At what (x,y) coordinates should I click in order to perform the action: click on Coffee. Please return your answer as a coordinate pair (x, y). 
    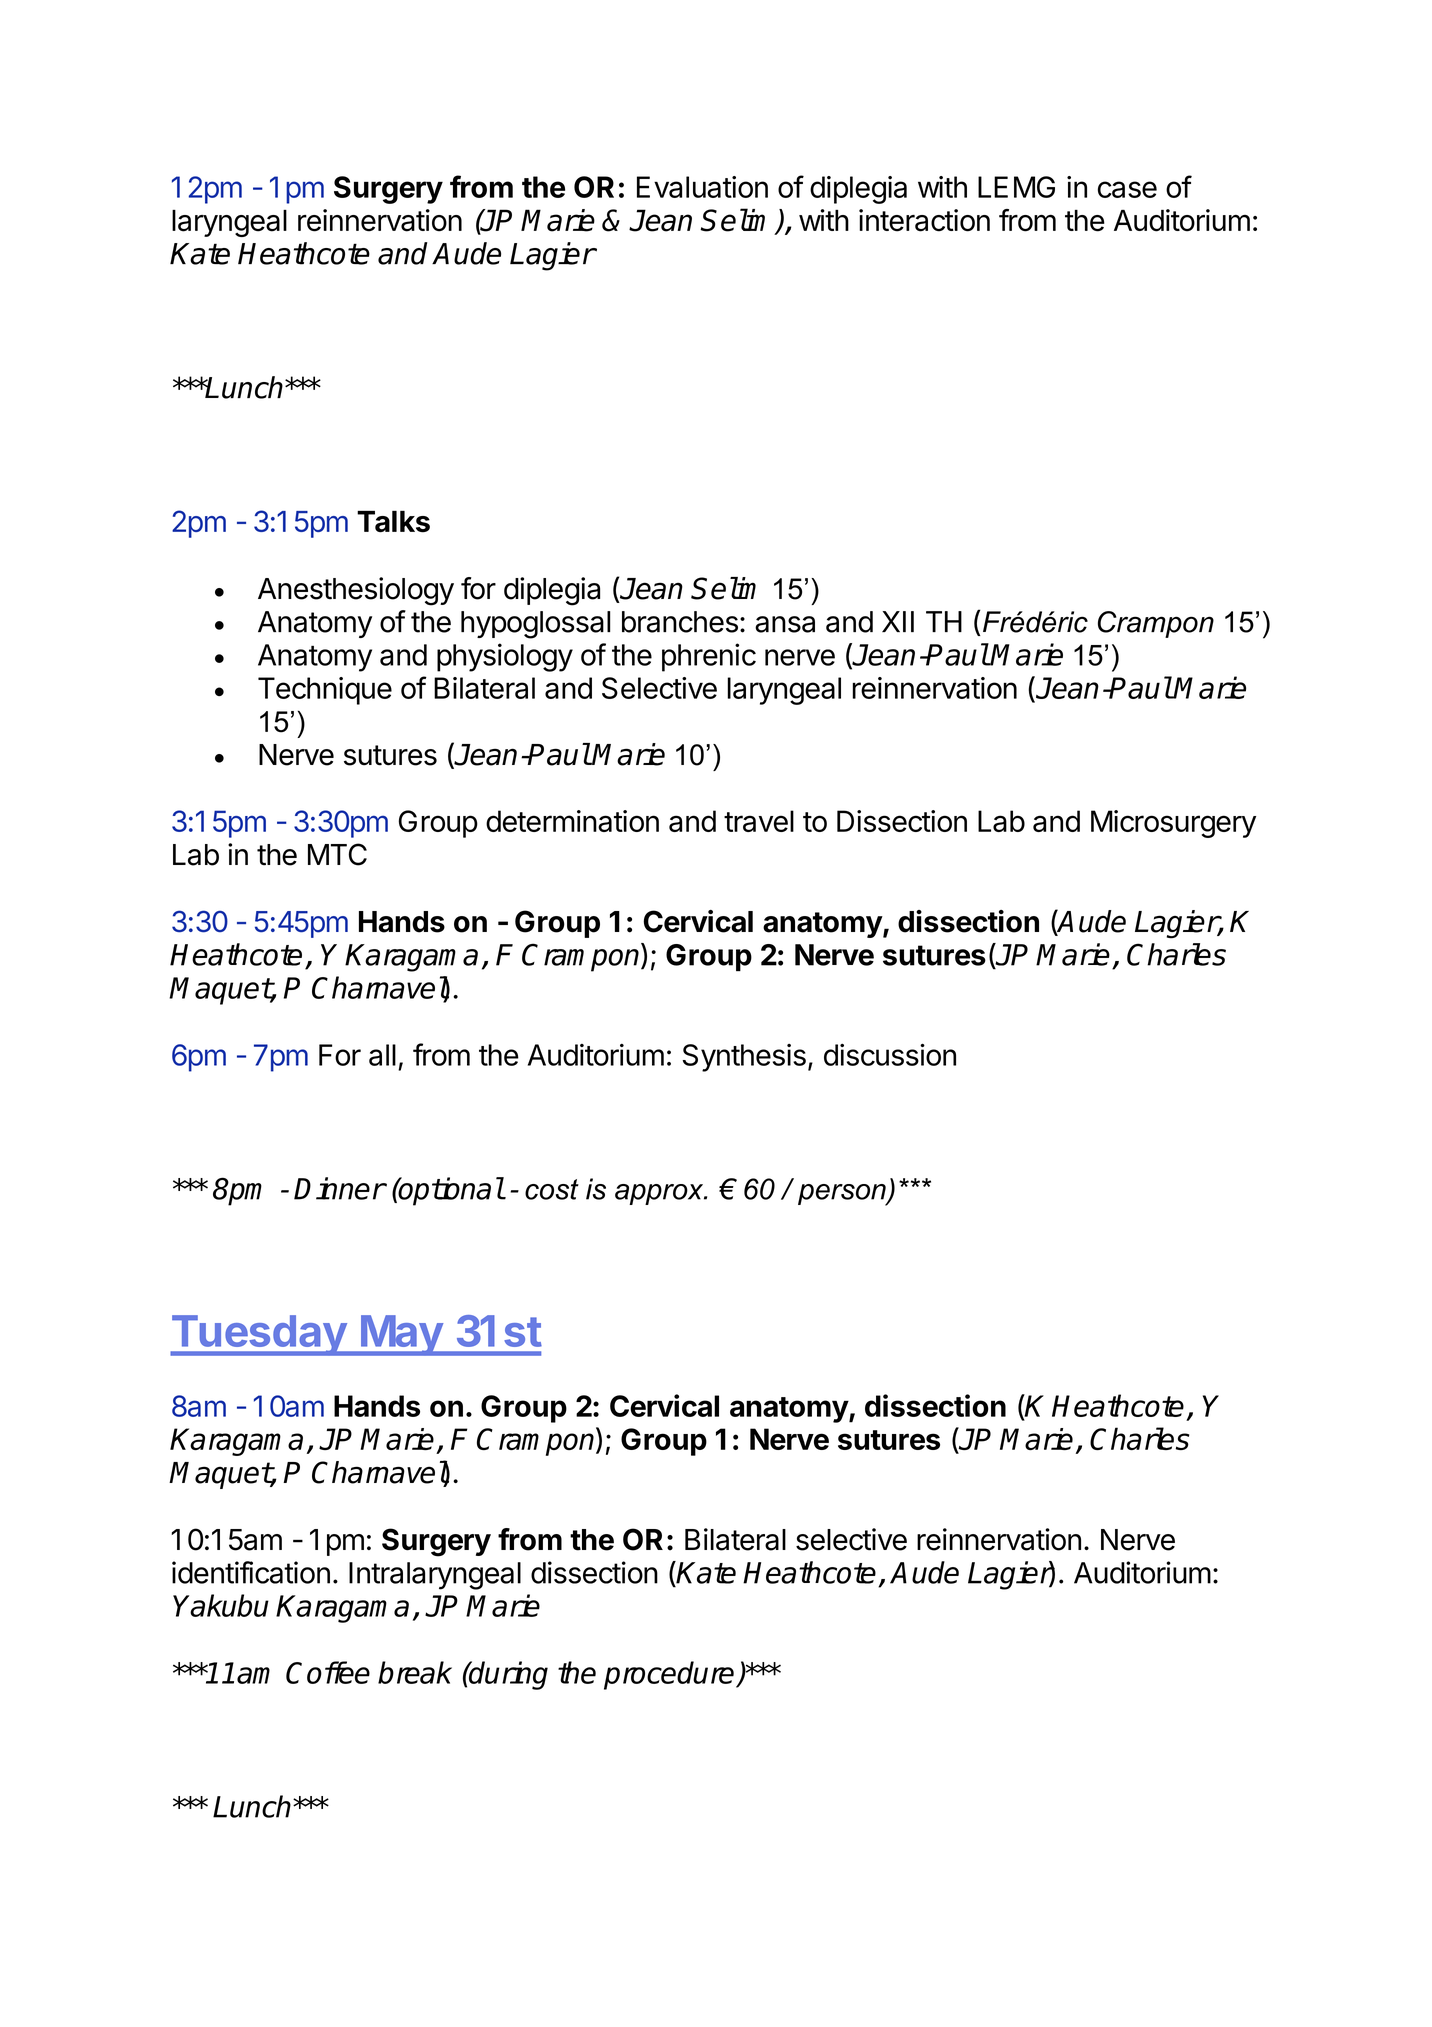
    Looking at the image, I should click on (328, 1672).
